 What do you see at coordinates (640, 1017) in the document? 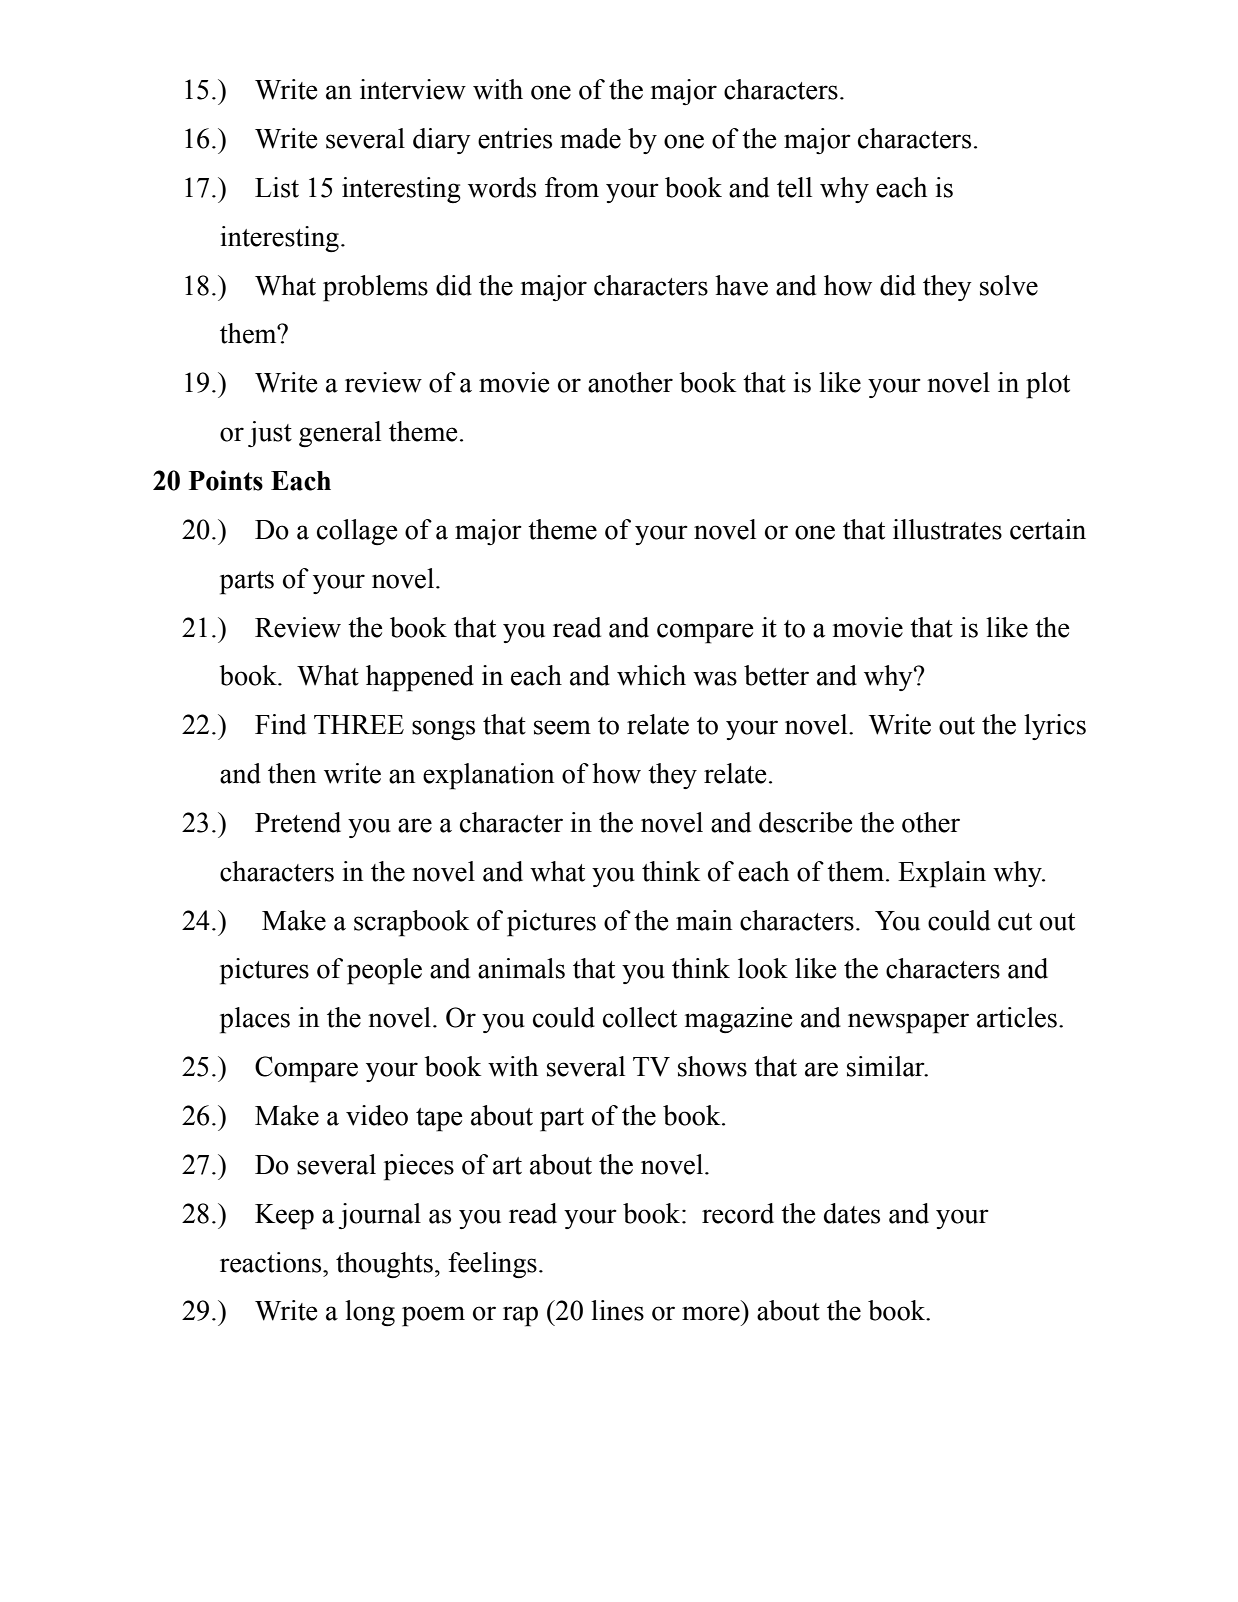
I see `collect` at bounding box center [640, 1017].
